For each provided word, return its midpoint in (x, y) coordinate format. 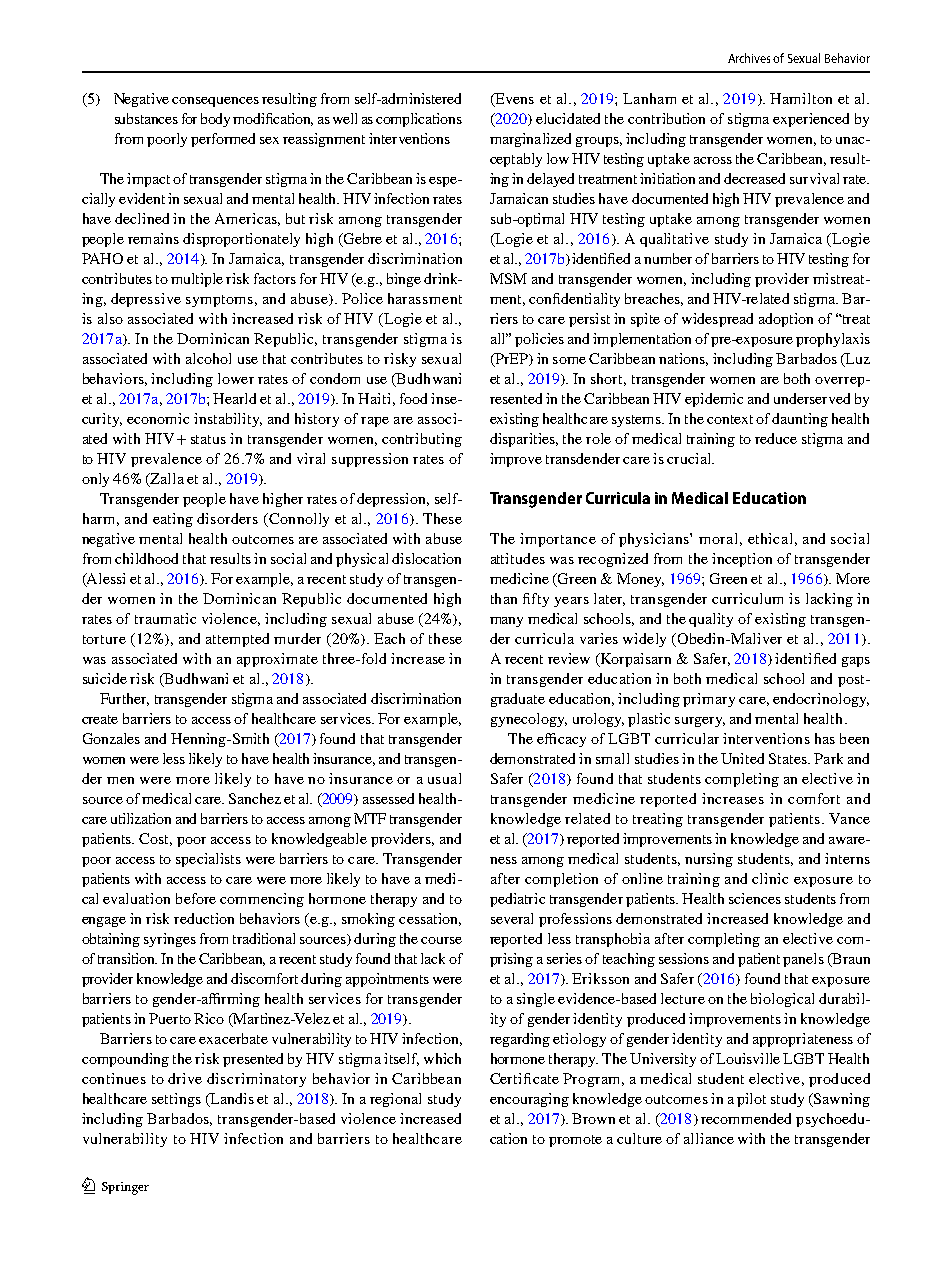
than (504, 598)
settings (176, 1100)
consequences (215, 102)
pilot (751, 1100)
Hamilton (801, 98)
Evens (513, 100)
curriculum (747, 598)
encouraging (529, 1100)
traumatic (165, 618)
